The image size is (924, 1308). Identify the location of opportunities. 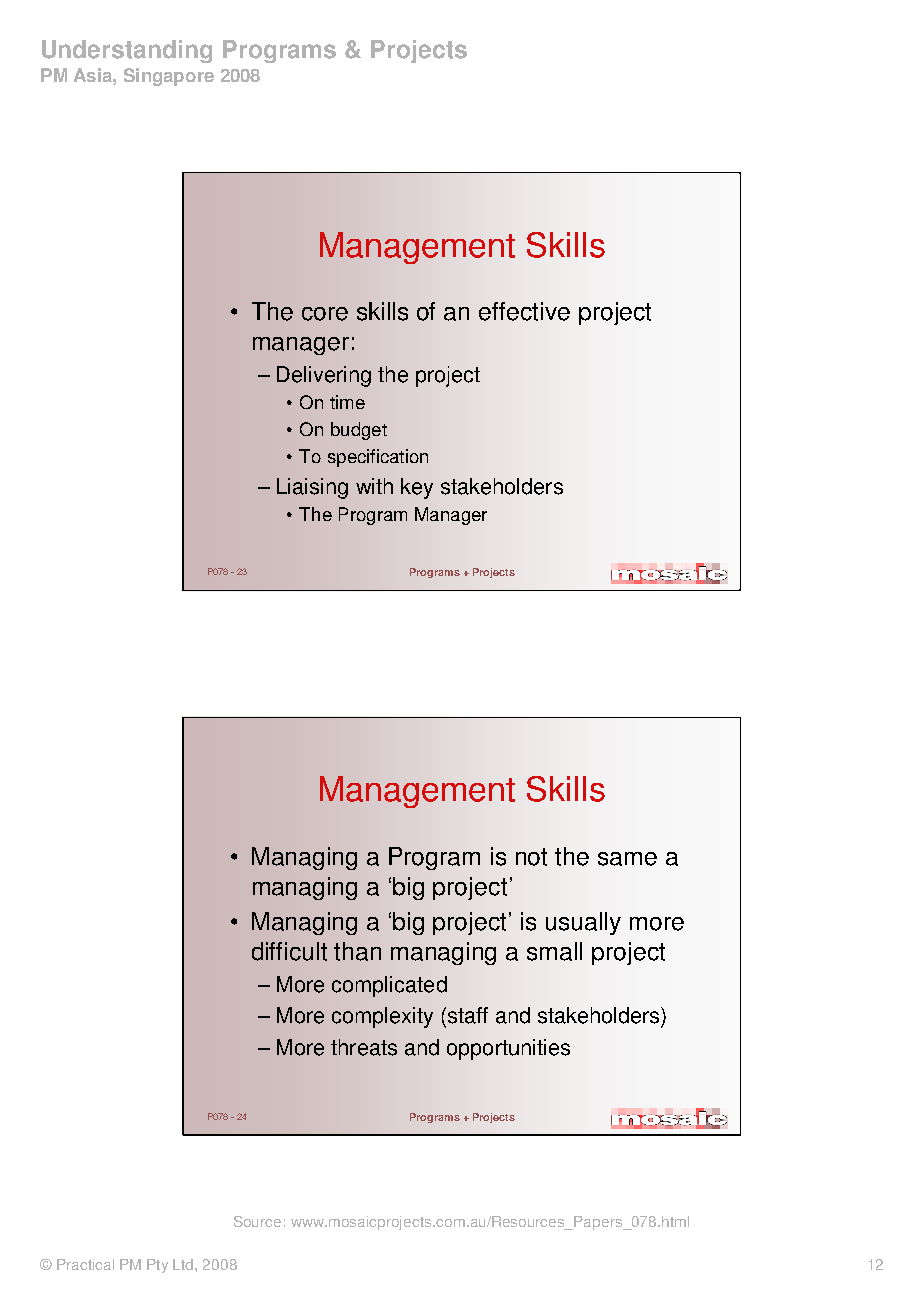
(508, 1049).
